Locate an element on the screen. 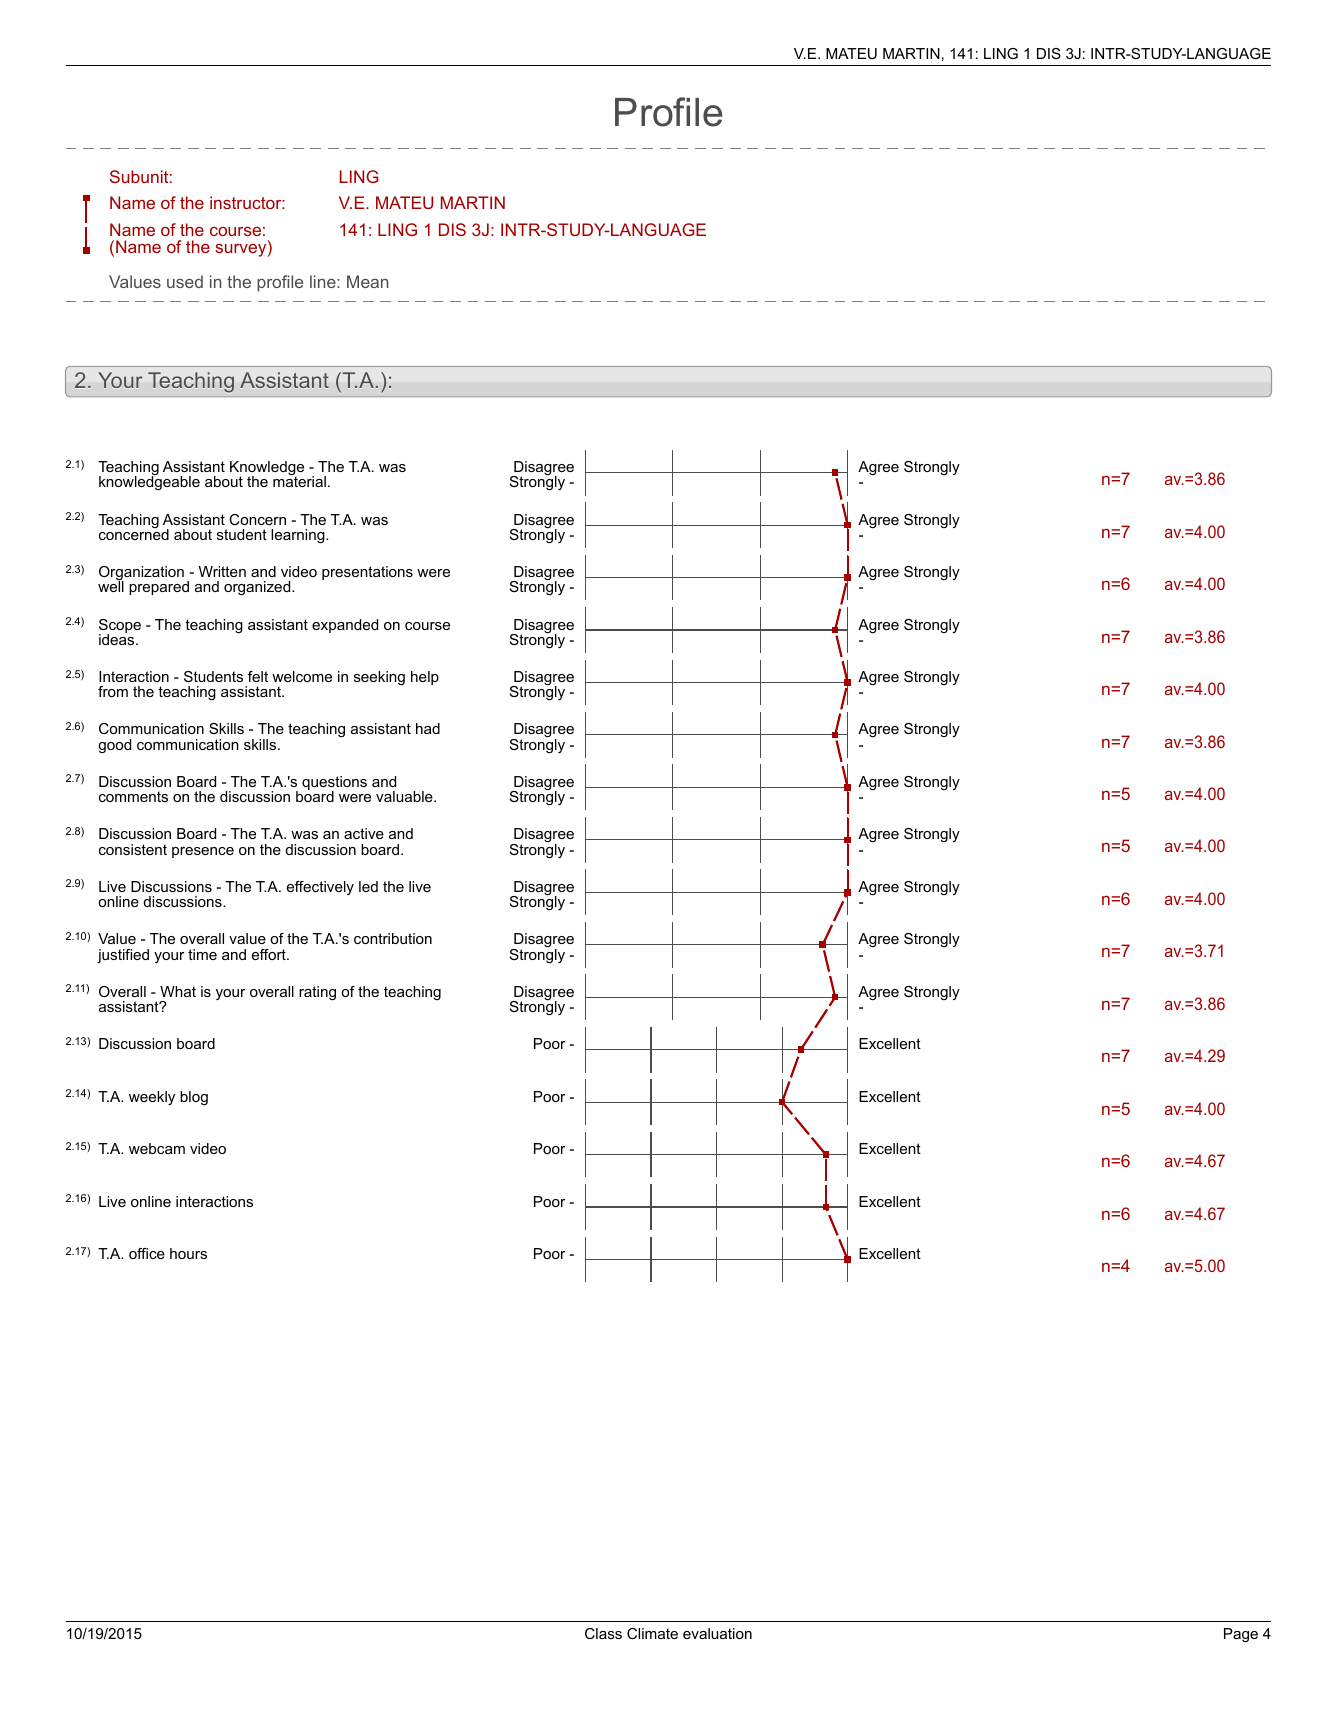  used is located at coordinates (185, 281).
